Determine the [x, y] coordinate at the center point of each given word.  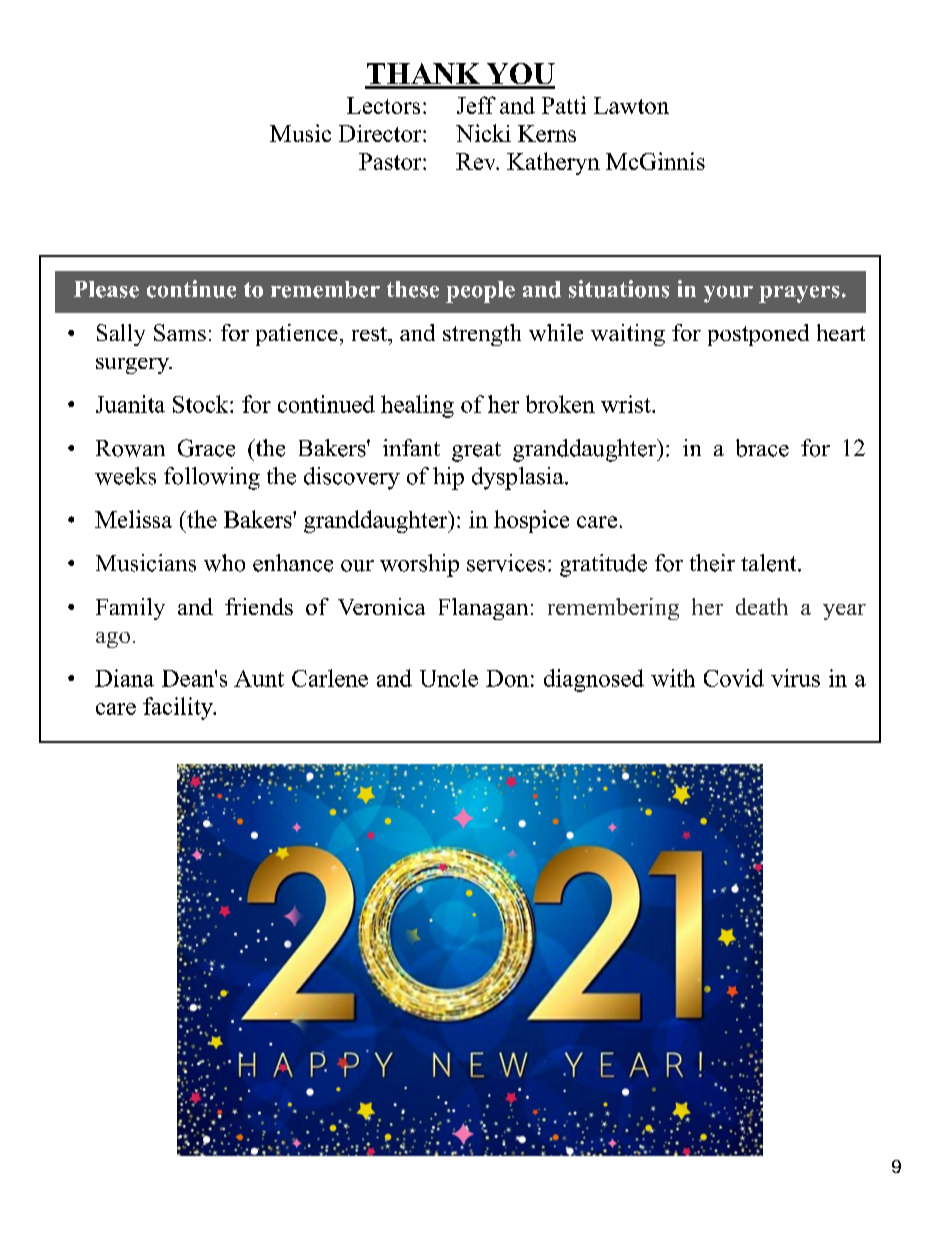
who [224, 563]
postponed [758, 335]
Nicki [483, 133]
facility [179, 708]
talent [770, 563]
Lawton [631, 105]
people [480, 292]
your [728, 294]
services [506, 563]
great [476, 452]
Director [381, 133]
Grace [206, 448]
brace [762, 448]
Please [106, 289]
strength [482, 335]
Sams [180, 332]
